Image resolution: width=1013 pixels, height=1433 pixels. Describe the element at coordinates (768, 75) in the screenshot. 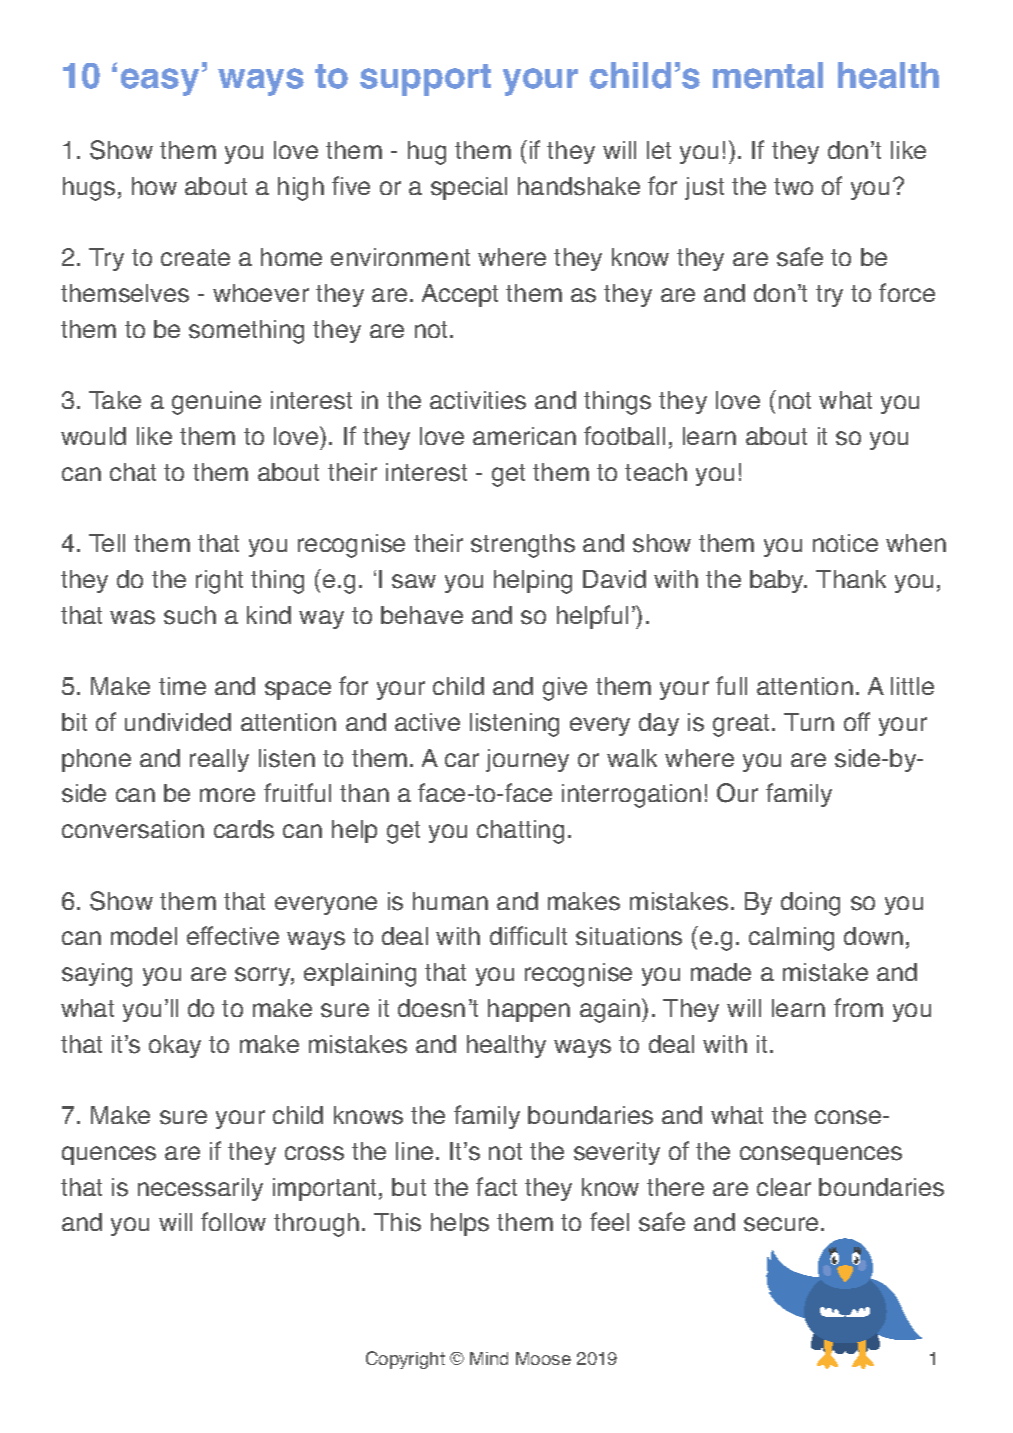

I see `mental` at that location.
